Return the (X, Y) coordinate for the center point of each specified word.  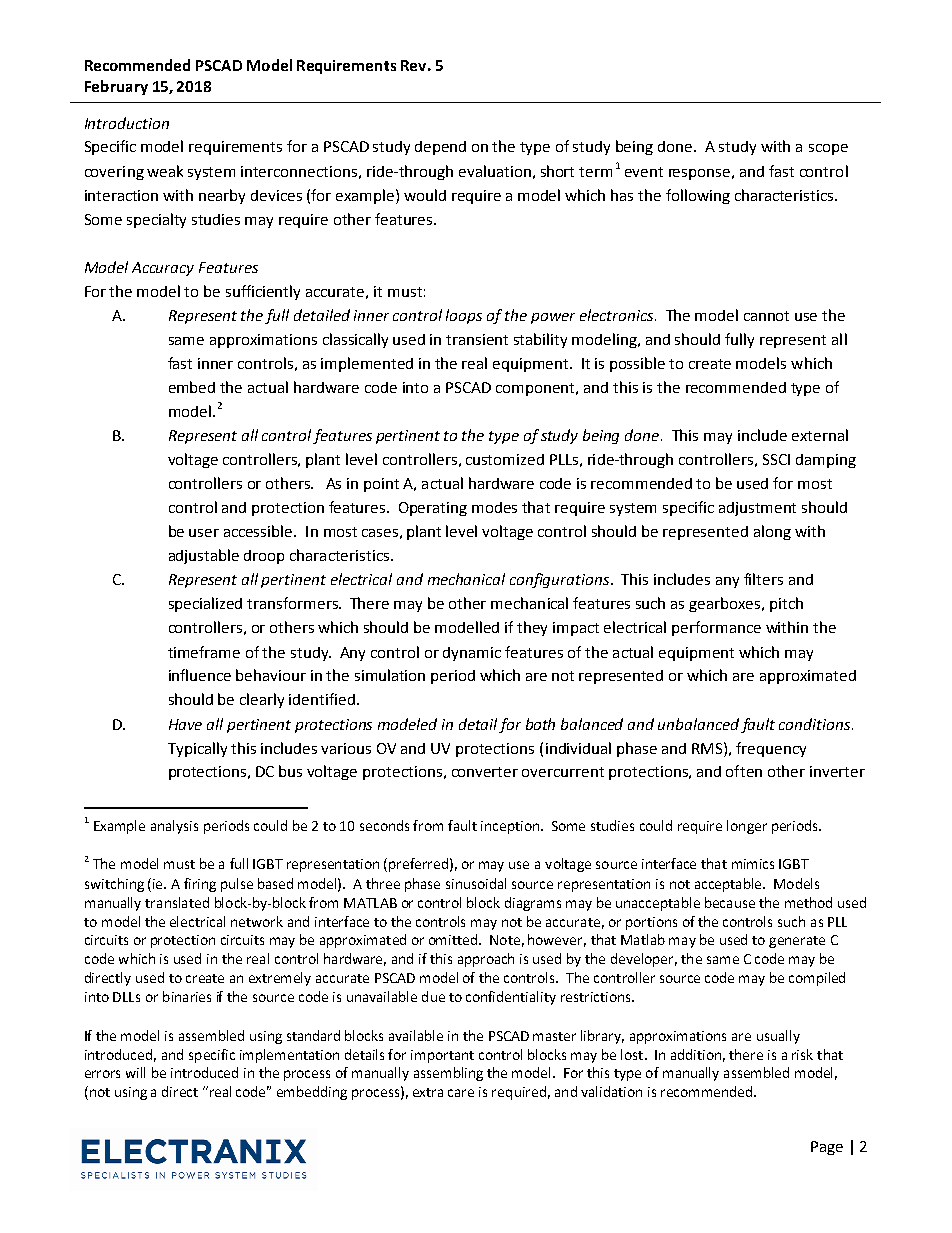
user (204, 533)
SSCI (776, 459)
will (135, 1072)
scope (828, 149)
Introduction (127, 123)
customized (505, 459)
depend (440, 148)
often (744, 771)
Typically (197, 749)
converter (485, 772)
